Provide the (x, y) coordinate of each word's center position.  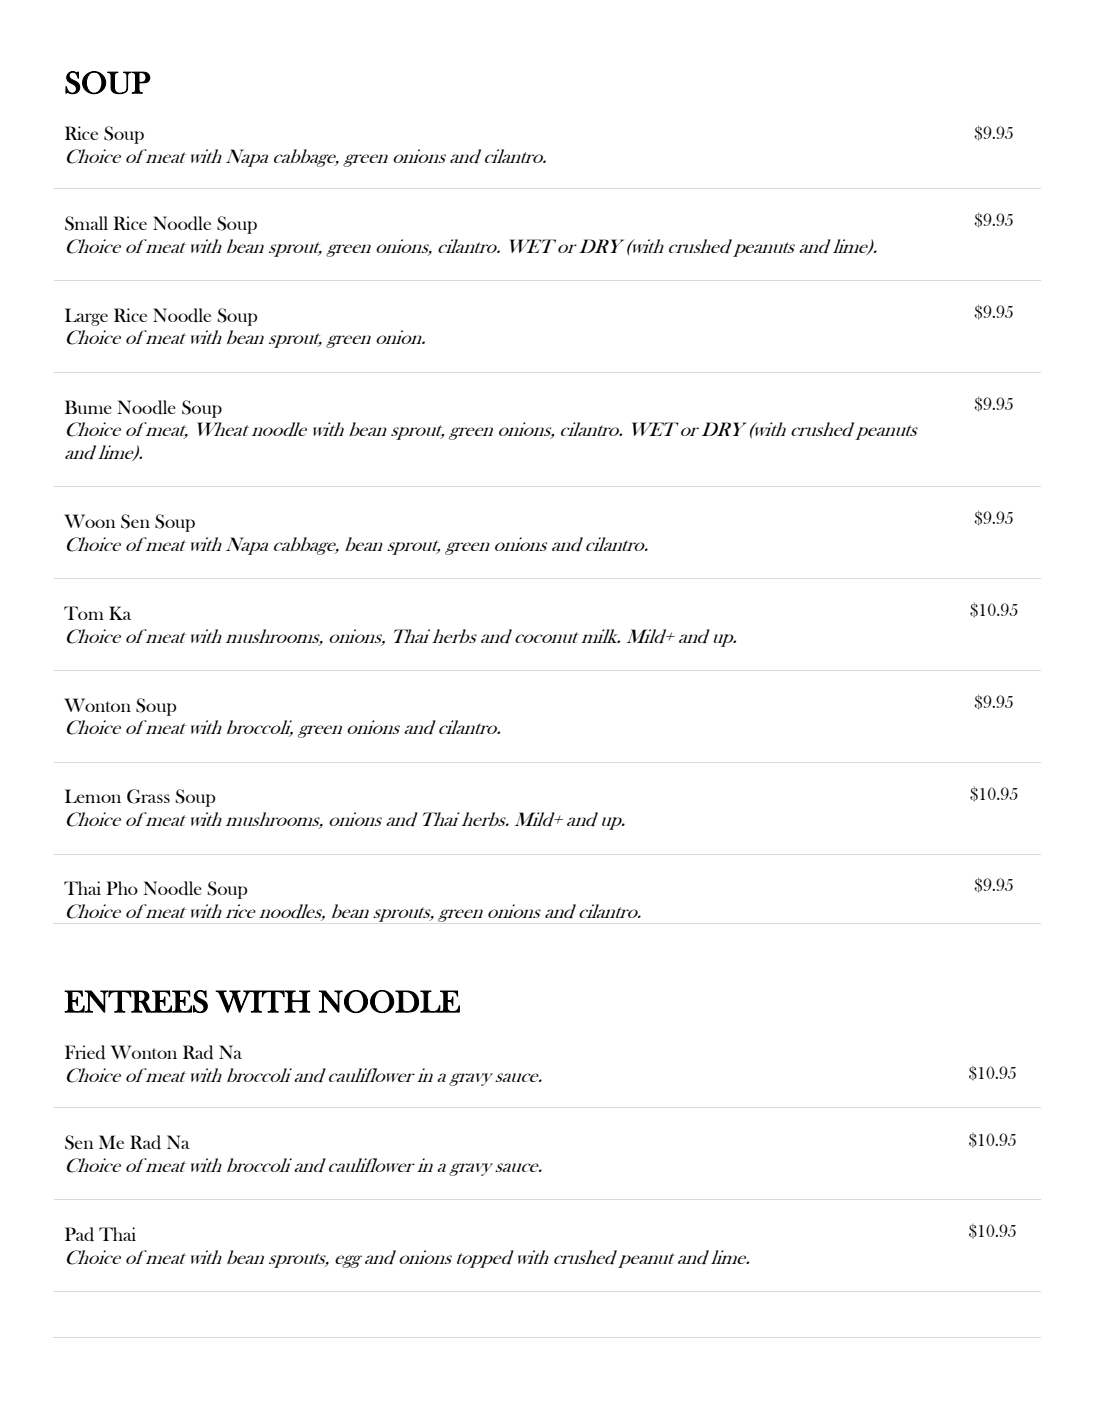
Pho (122, 888)
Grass (148, 796)
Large (86, 317)
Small (86, 223)
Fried (85, 1052)
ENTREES (136, 1001)
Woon (89, 521)
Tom (84, 613)
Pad (79, 1234)
